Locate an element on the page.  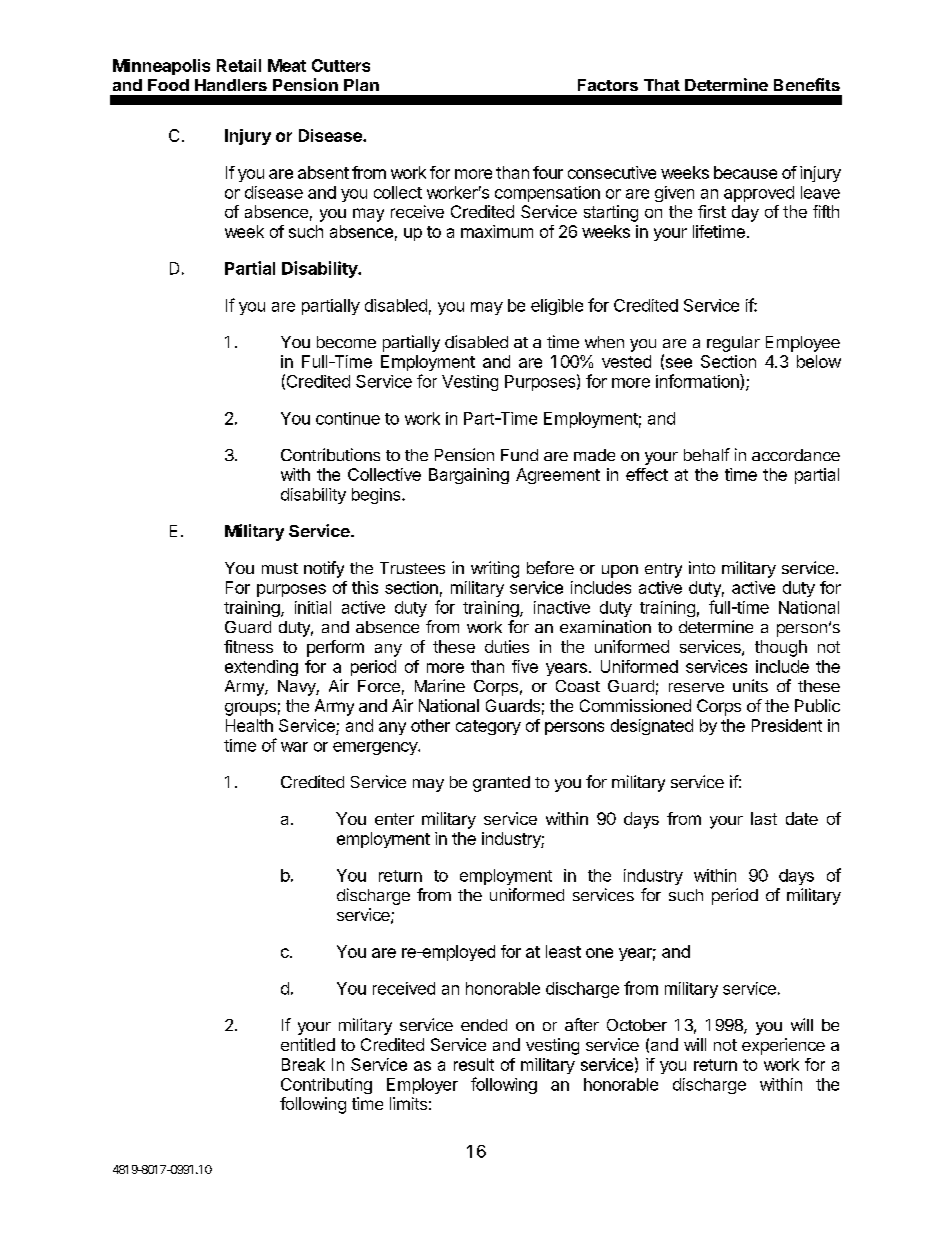
Handlers is located at coordinates (231, 85).
